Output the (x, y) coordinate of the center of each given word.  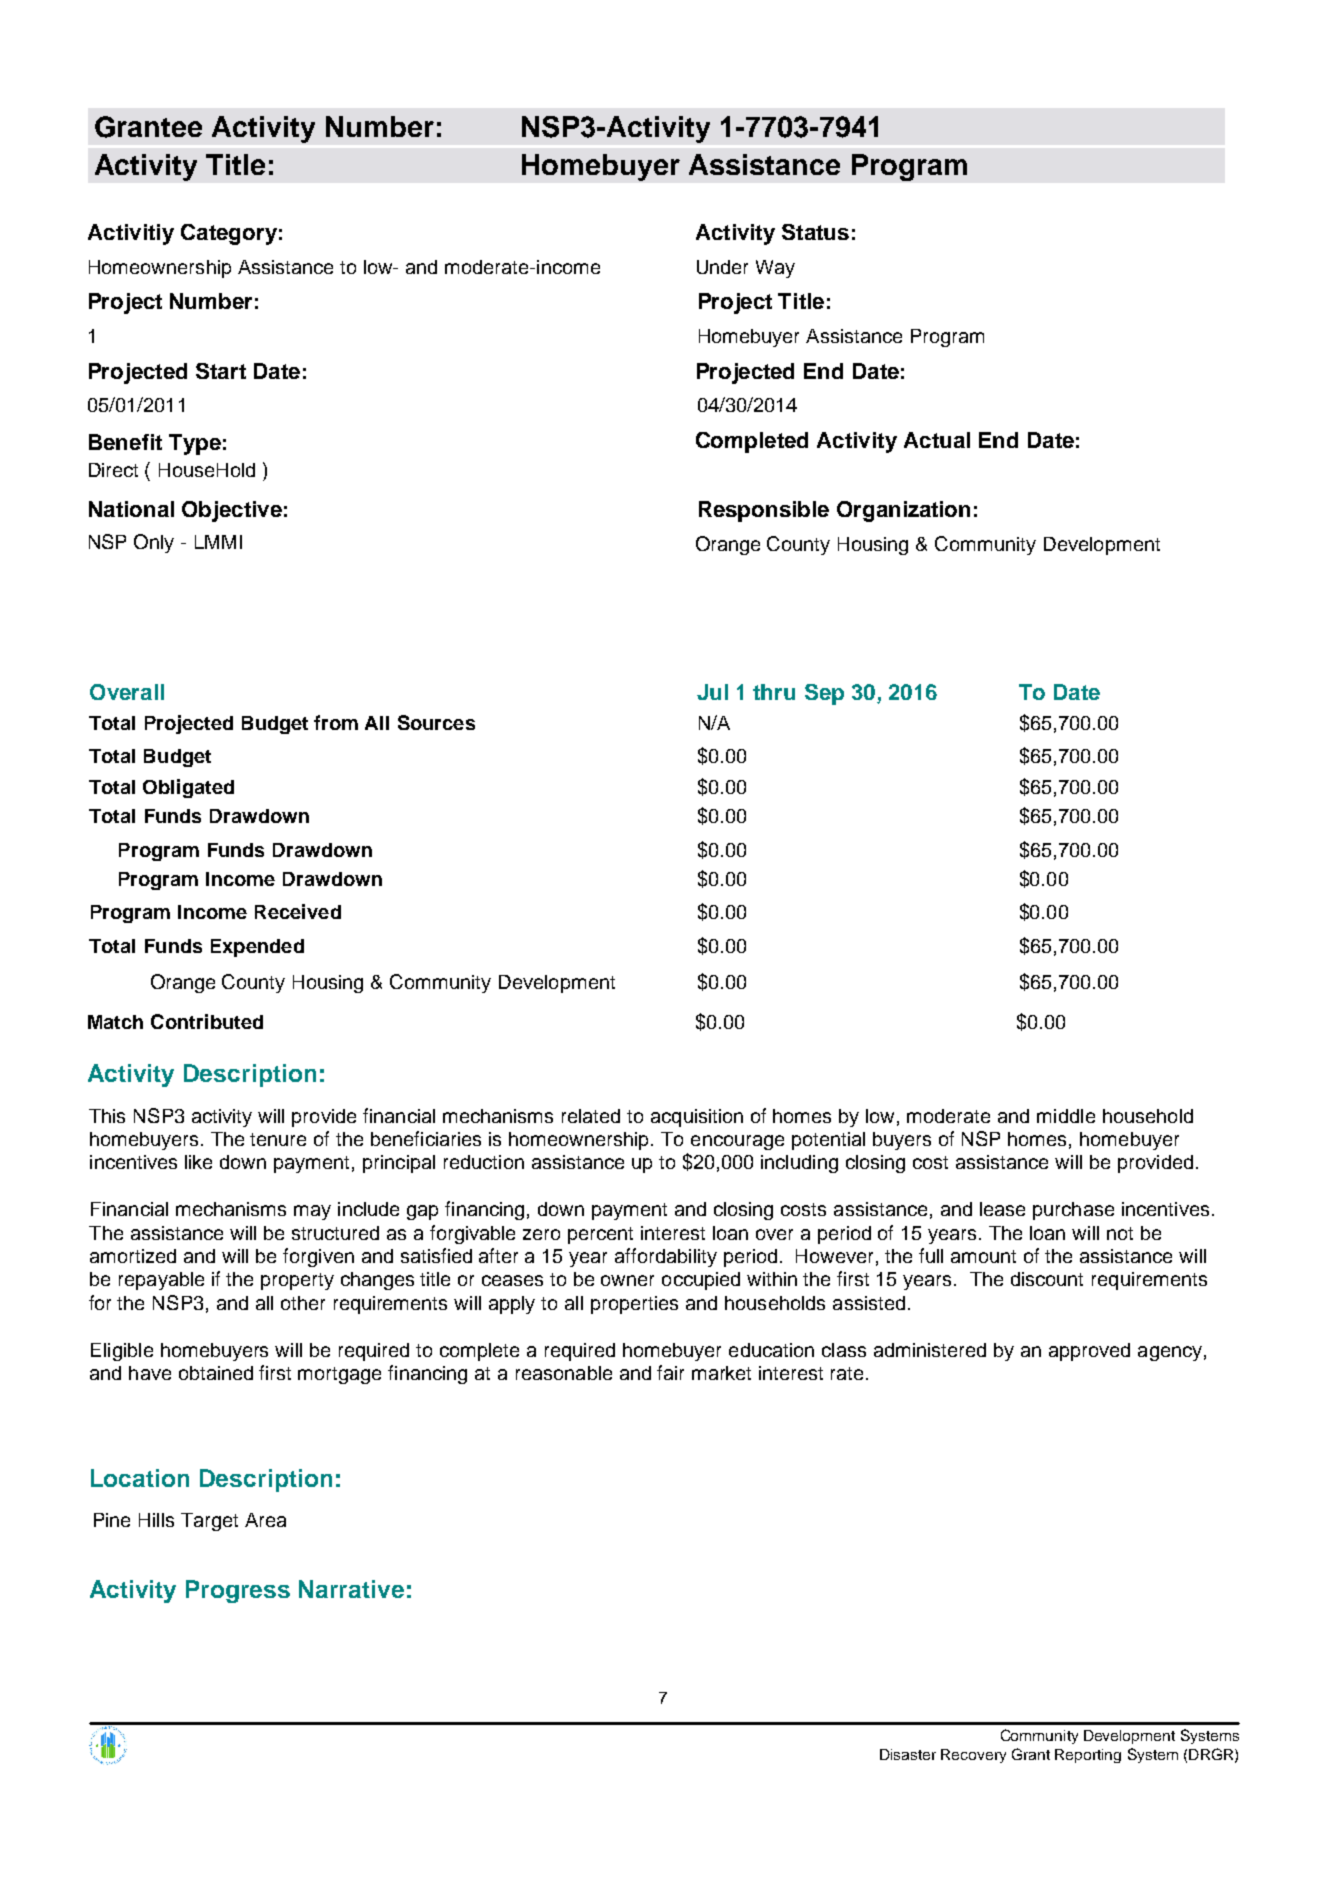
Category (229, 234)
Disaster (908, 1754)
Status (815, 232)
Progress (238, 1591)
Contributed (207, 1021)
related (591, 1116)
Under (722, 267)
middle (1066, 1116)
